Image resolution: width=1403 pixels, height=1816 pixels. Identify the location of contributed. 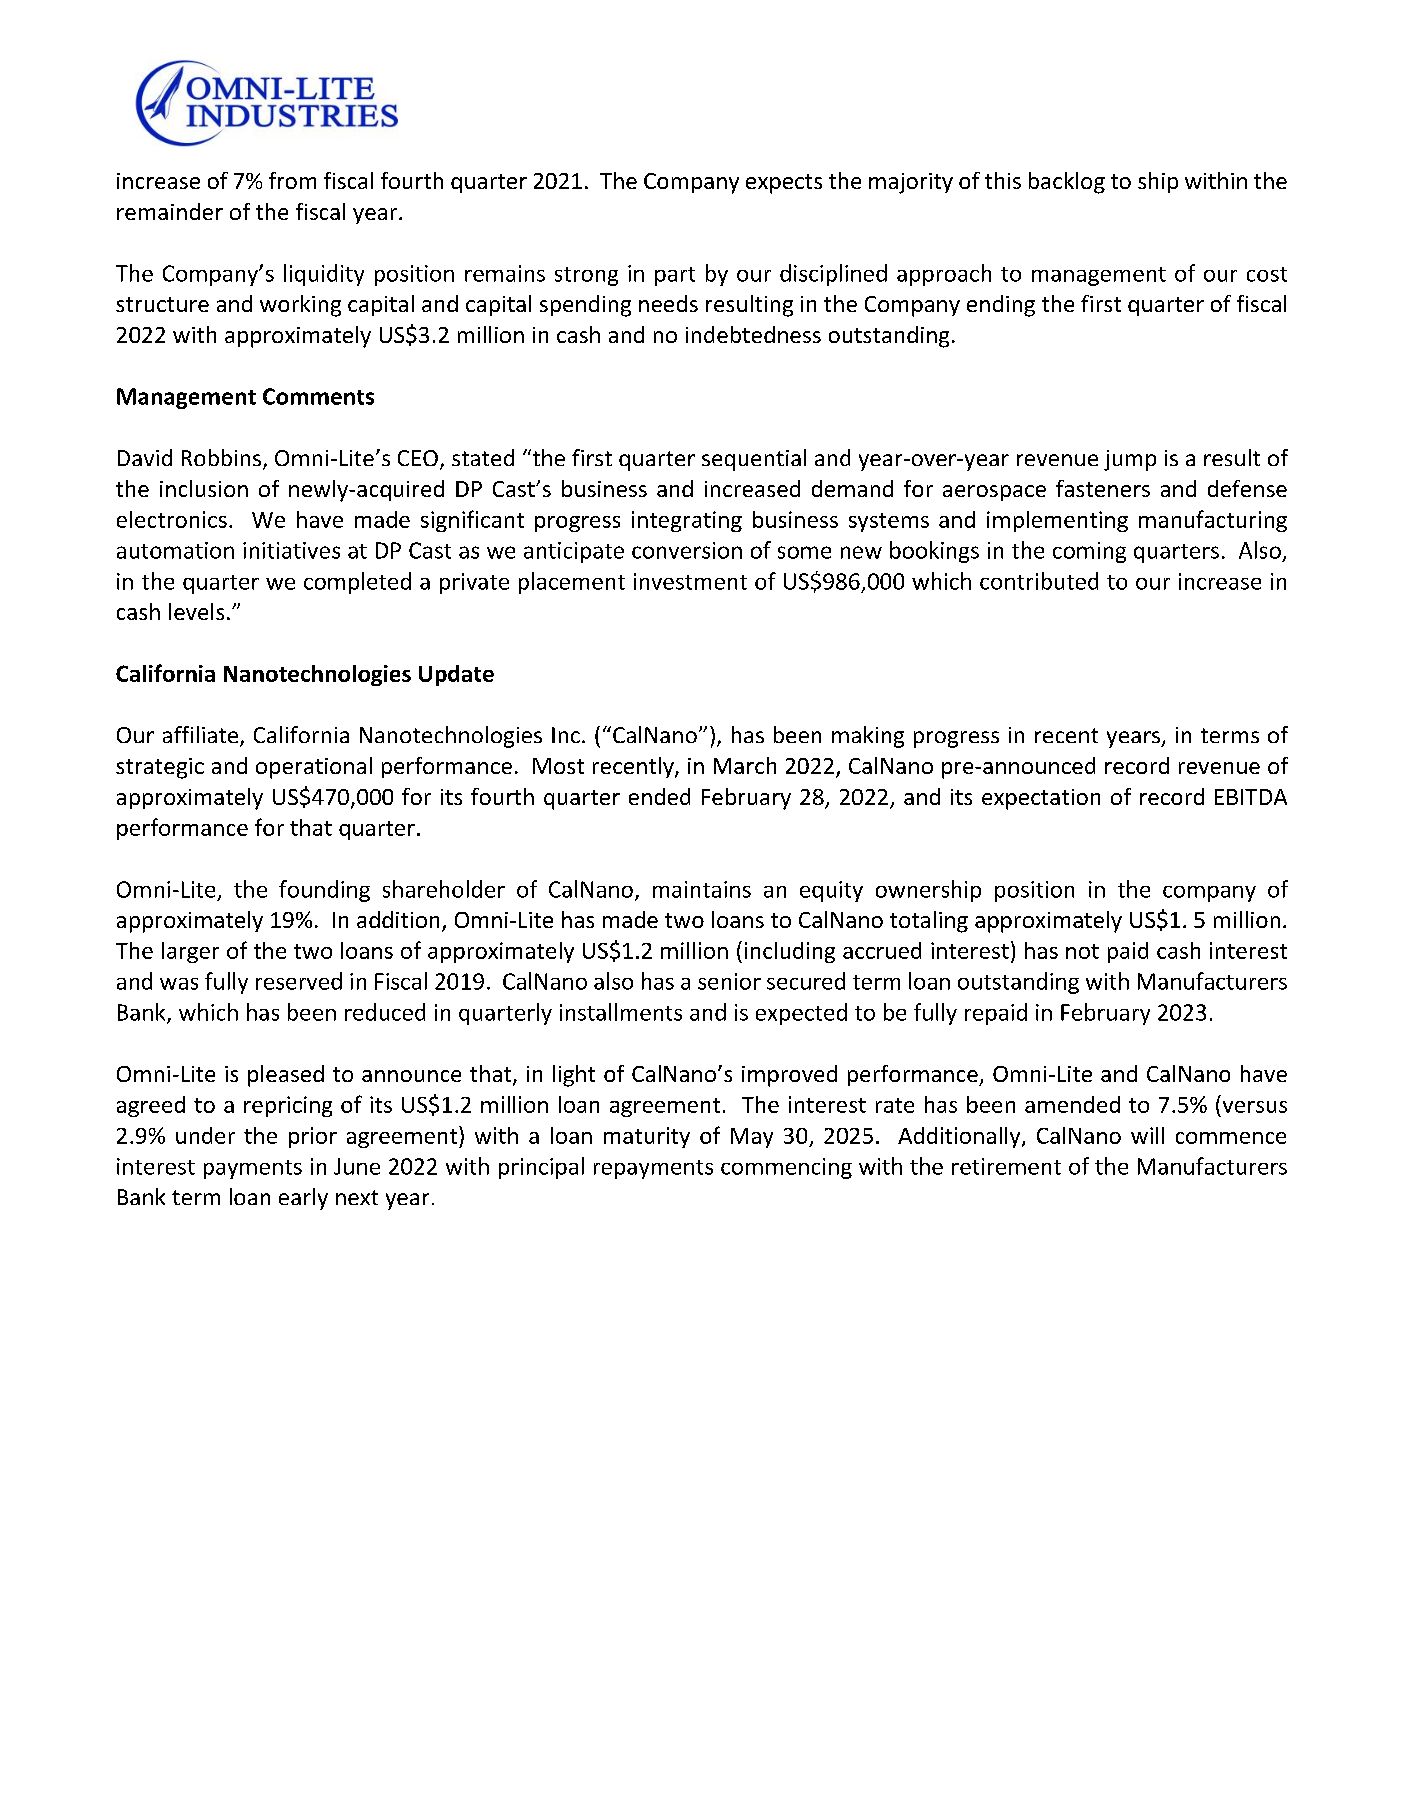
(1039, 581).
